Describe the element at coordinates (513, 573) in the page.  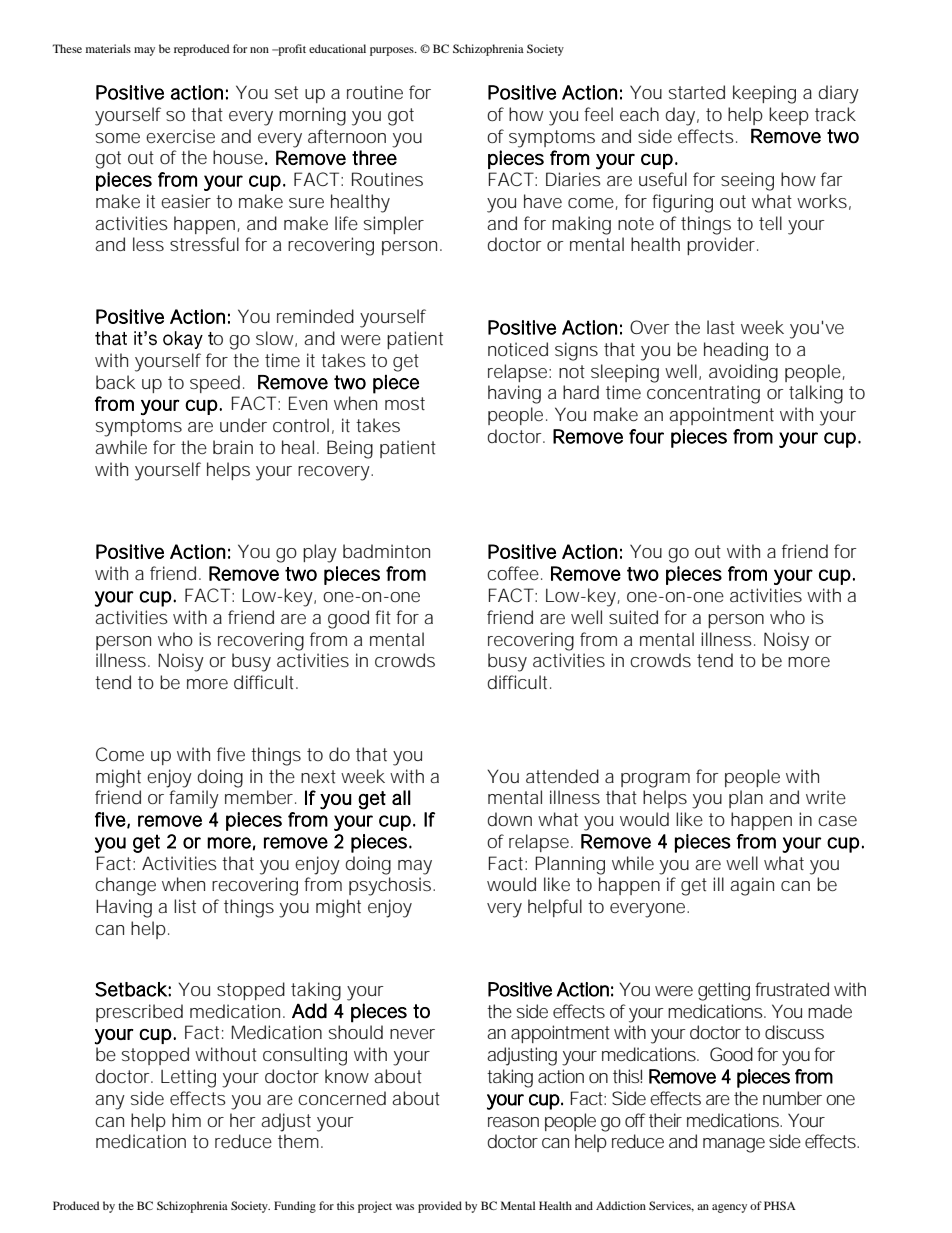
I see `coffee` at that location.
